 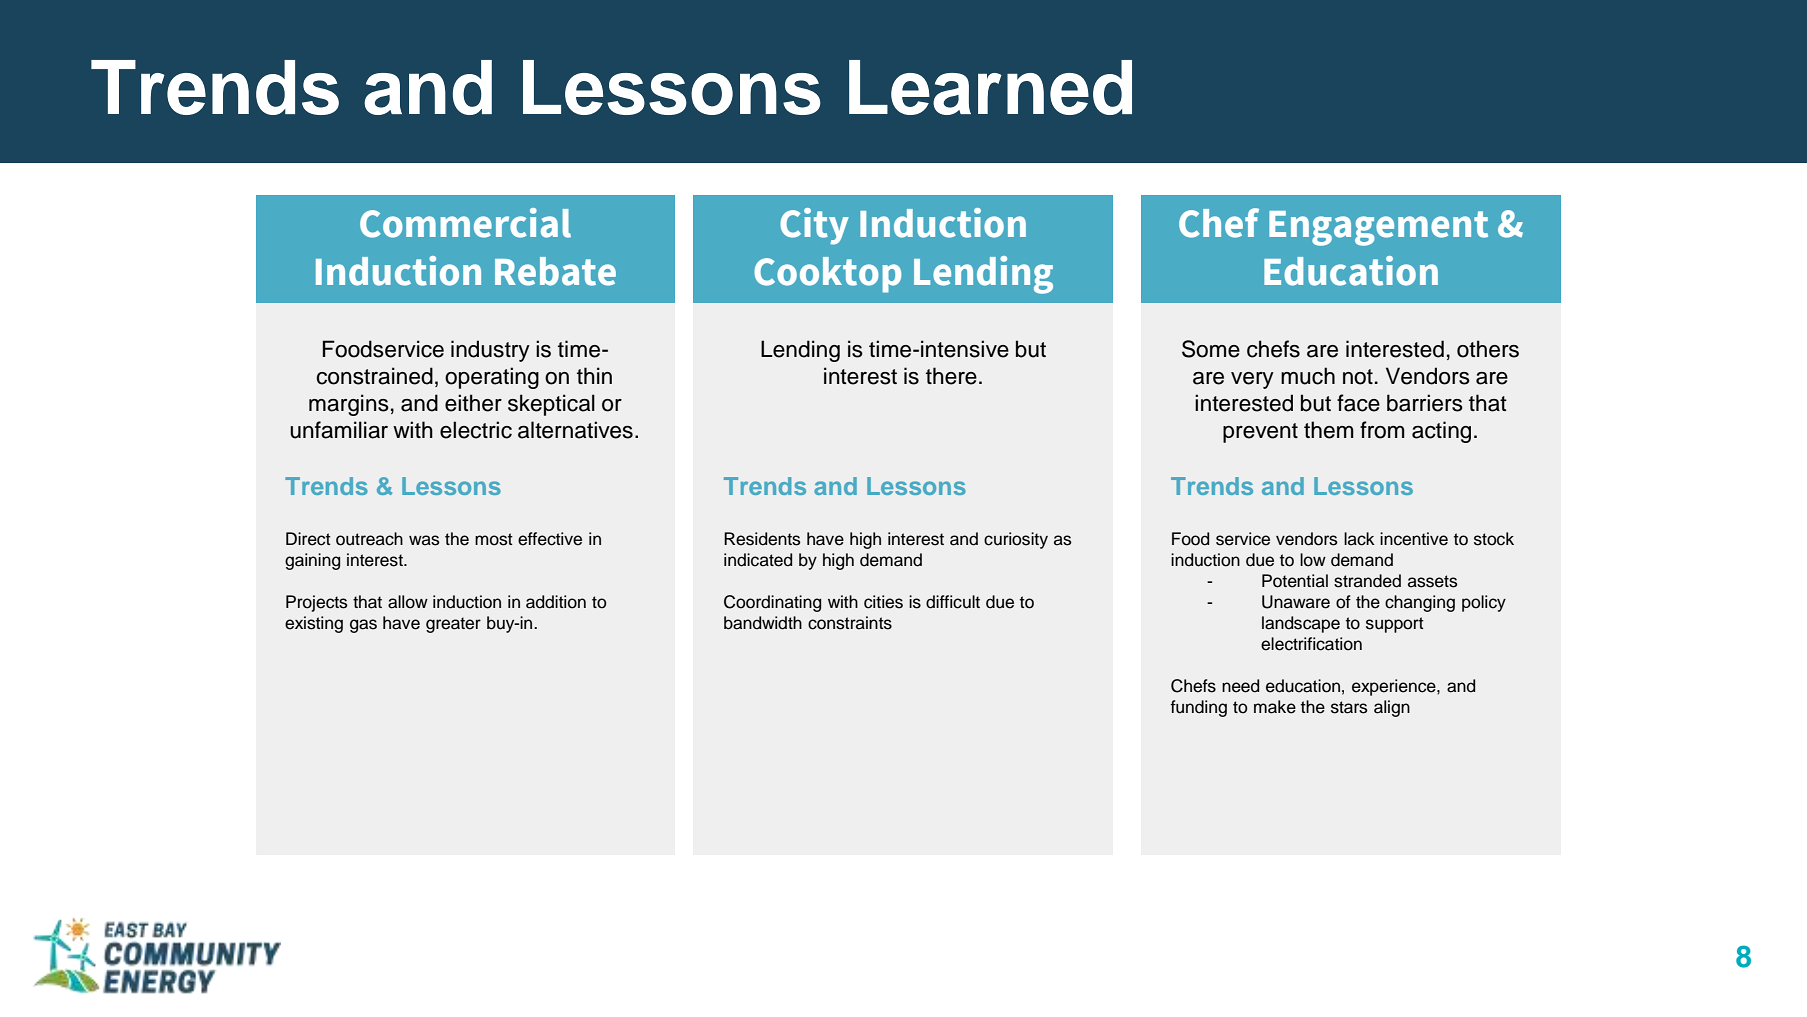 I want to click on others, so click(x=1488, y=349).
